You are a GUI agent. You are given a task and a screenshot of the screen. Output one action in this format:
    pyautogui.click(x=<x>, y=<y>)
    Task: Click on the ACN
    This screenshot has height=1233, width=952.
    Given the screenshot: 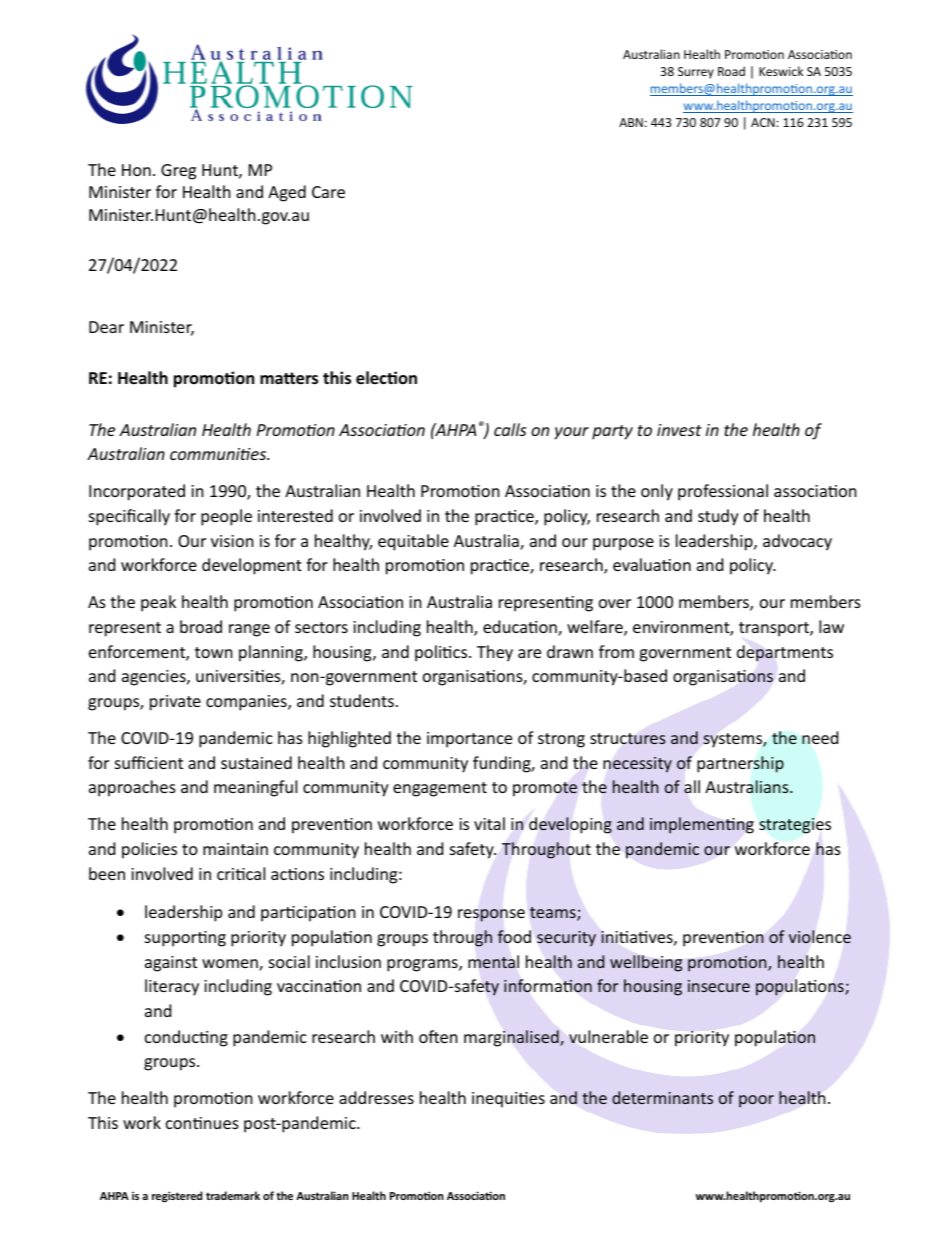 What is the action you would take?
    pyautogui.click(x=764, y=122)
